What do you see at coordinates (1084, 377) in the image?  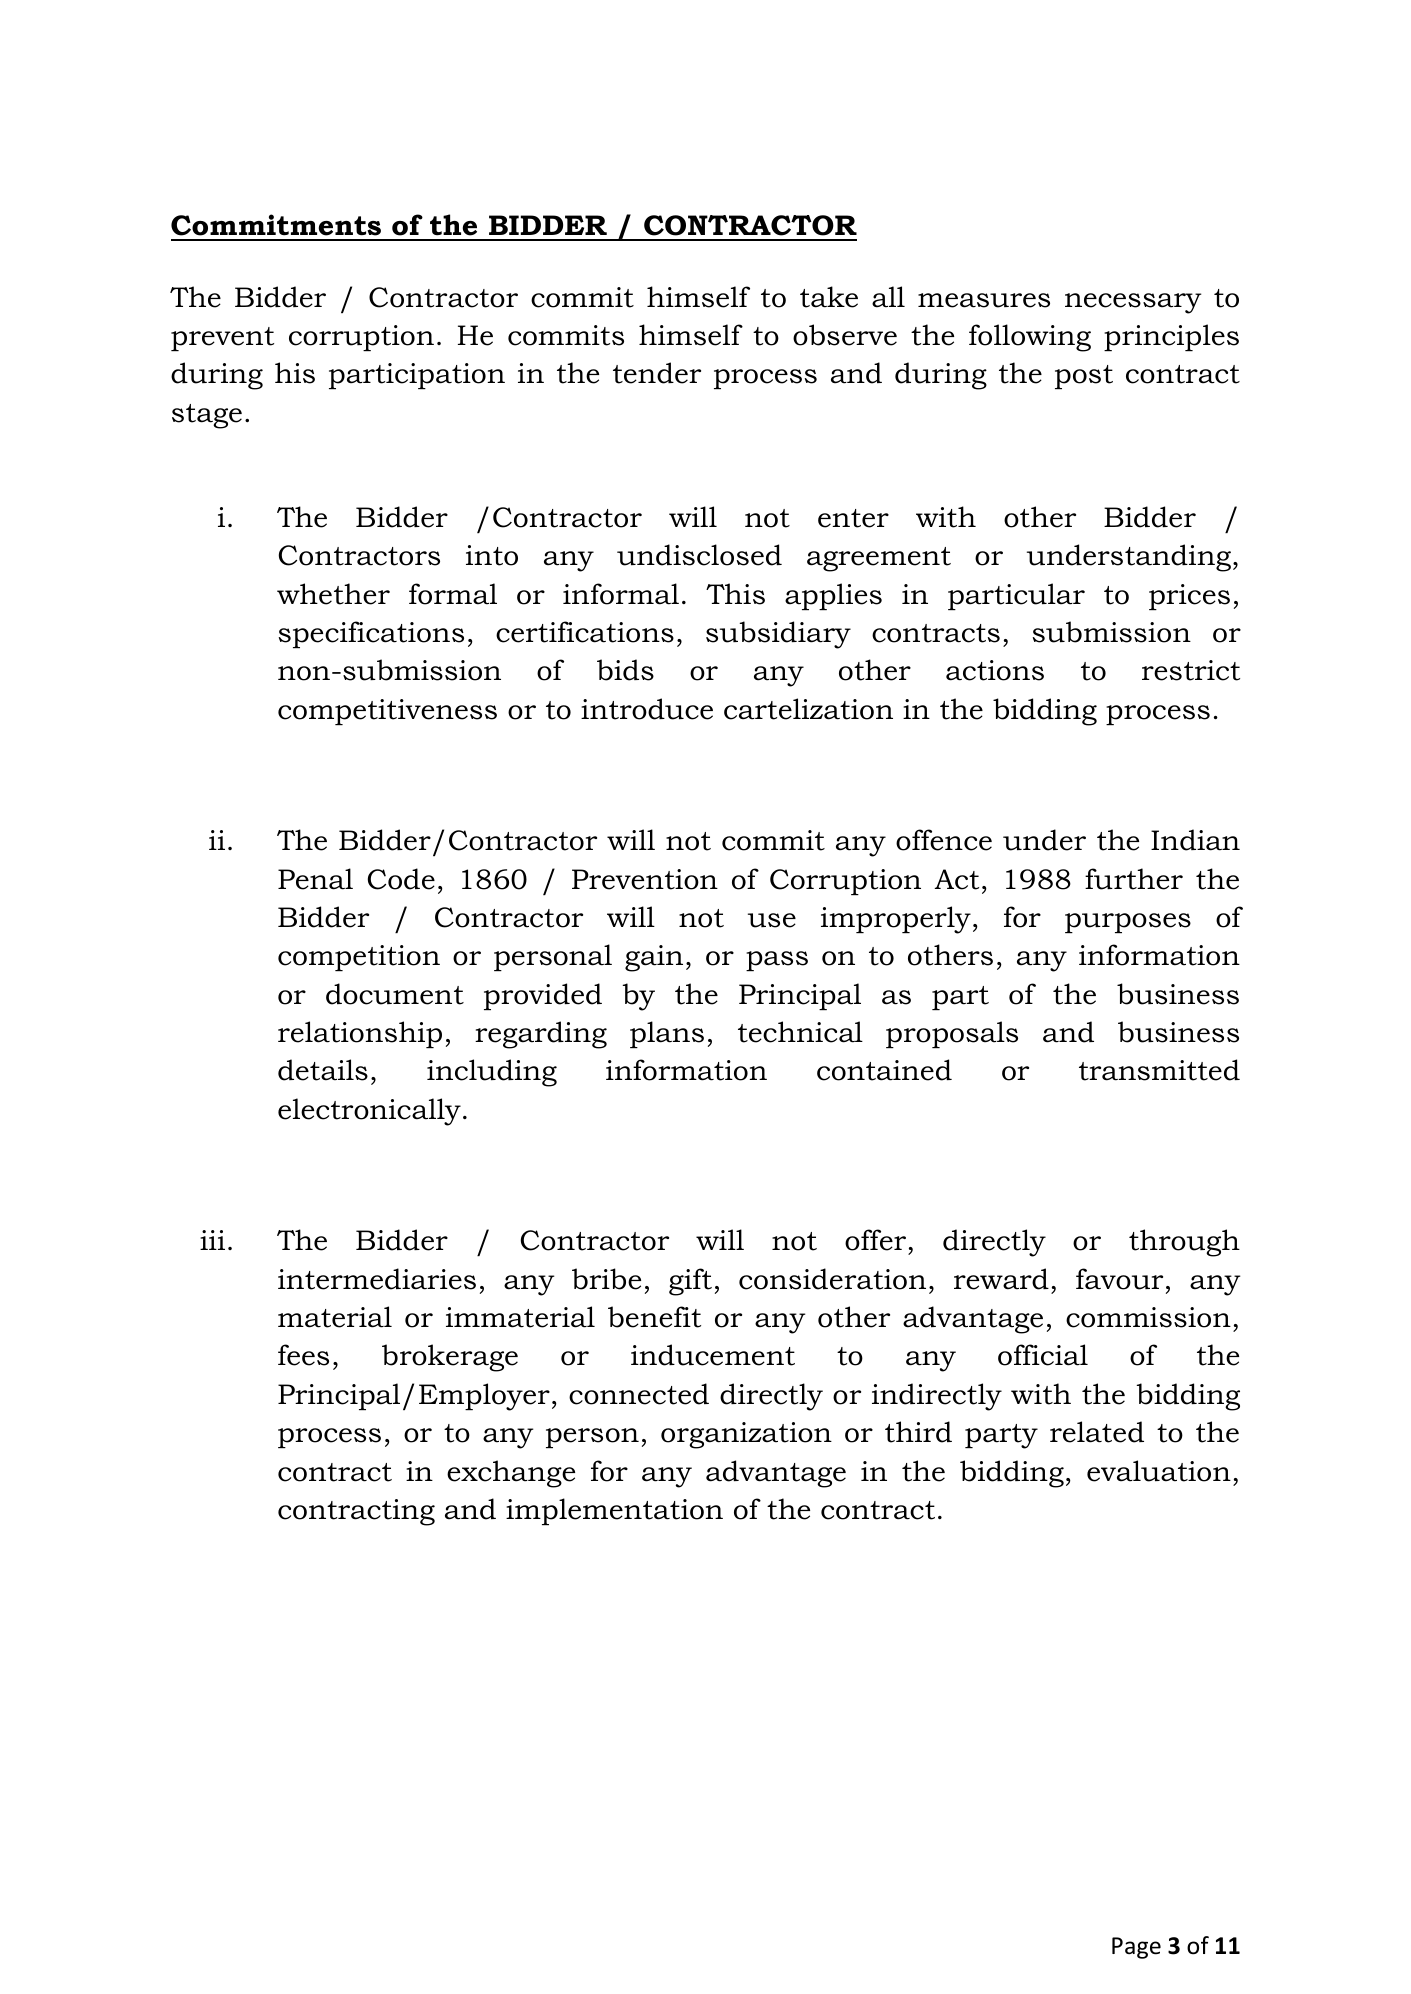 I see `post` at bounding box center [1084, 377].
